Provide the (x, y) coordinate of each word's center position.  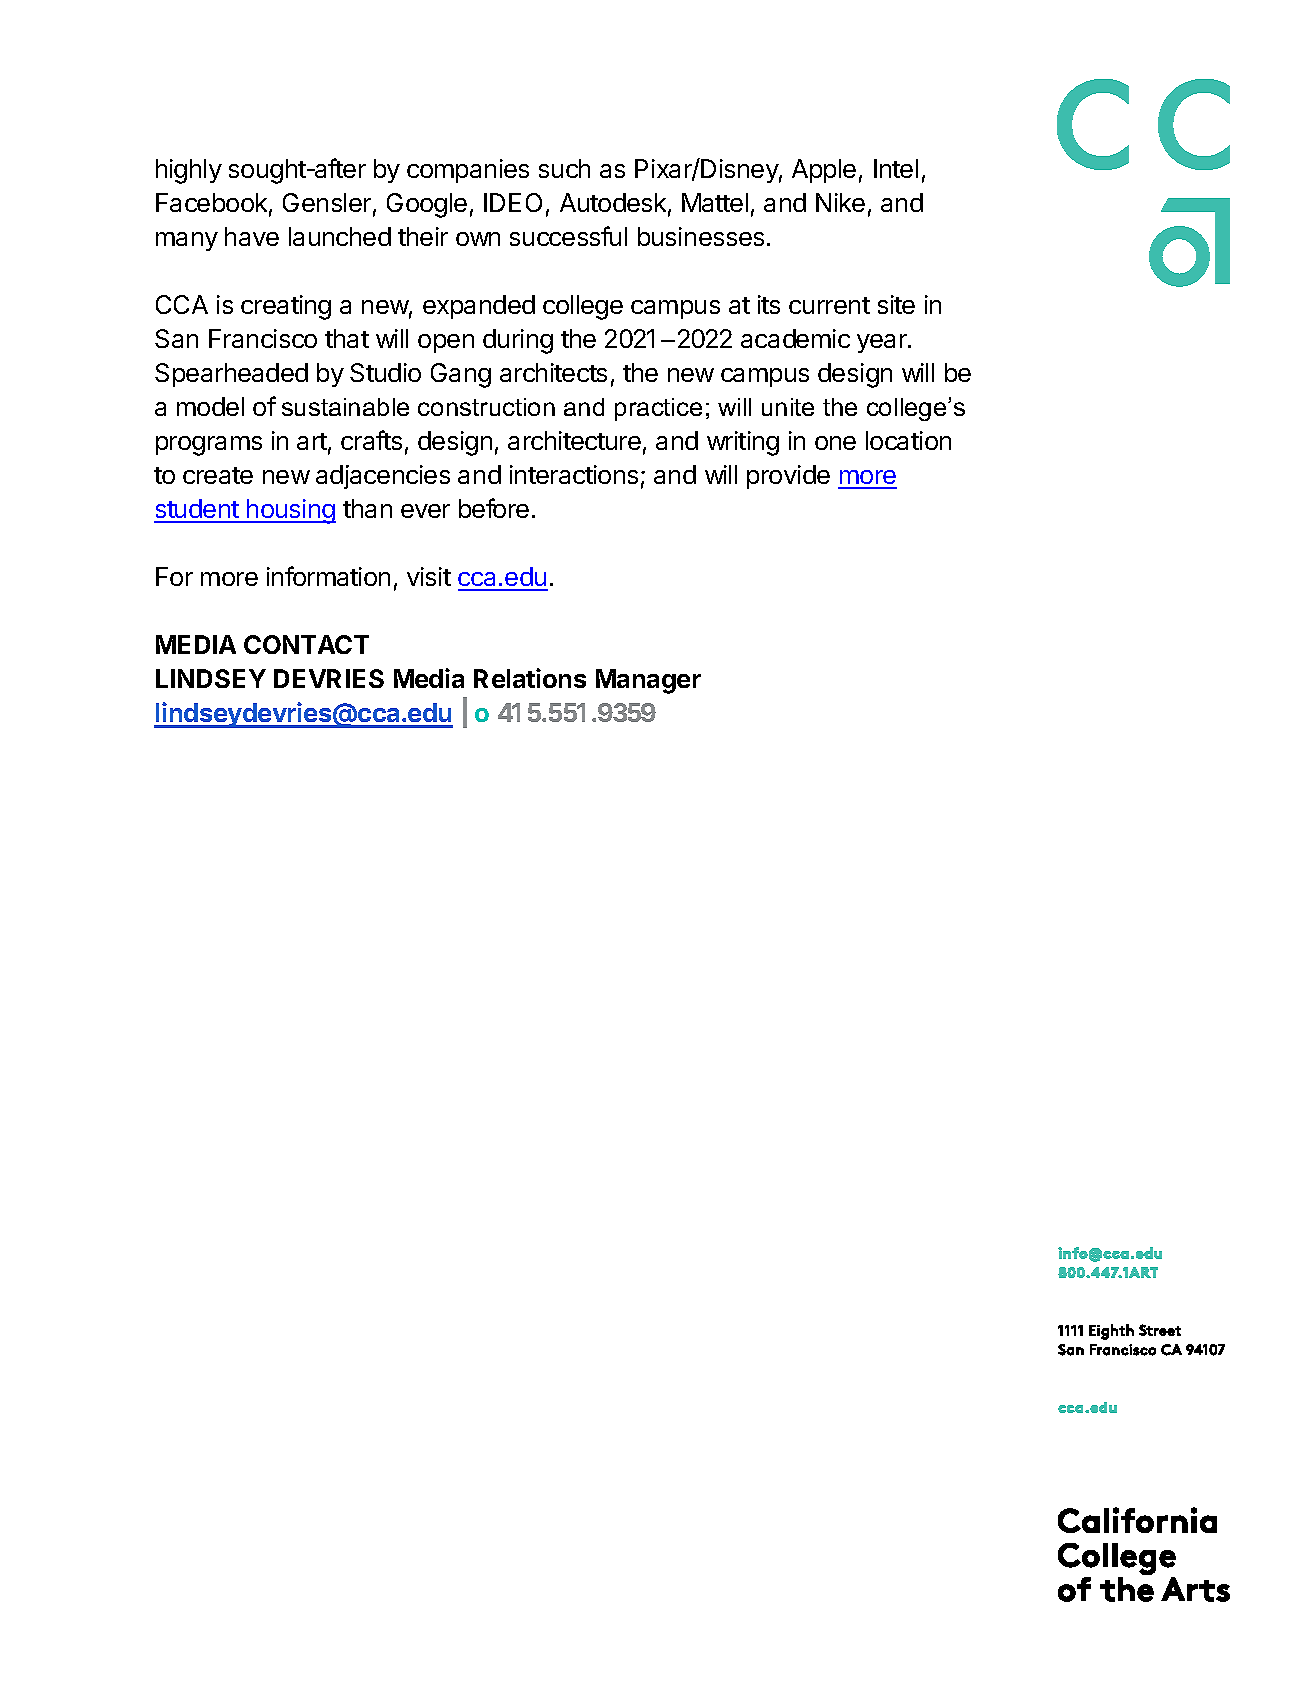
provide (788, 477)
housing (290, 511)
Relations (530, 678)
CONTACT (306, 644)
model (210, 406)
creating (286, 307)
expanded (479, 307)
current (829, 305)
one (835, 443)
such (564, 168)
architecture (574, 440)
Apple (824, 171)
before (494, 508)
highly (189, 171)
